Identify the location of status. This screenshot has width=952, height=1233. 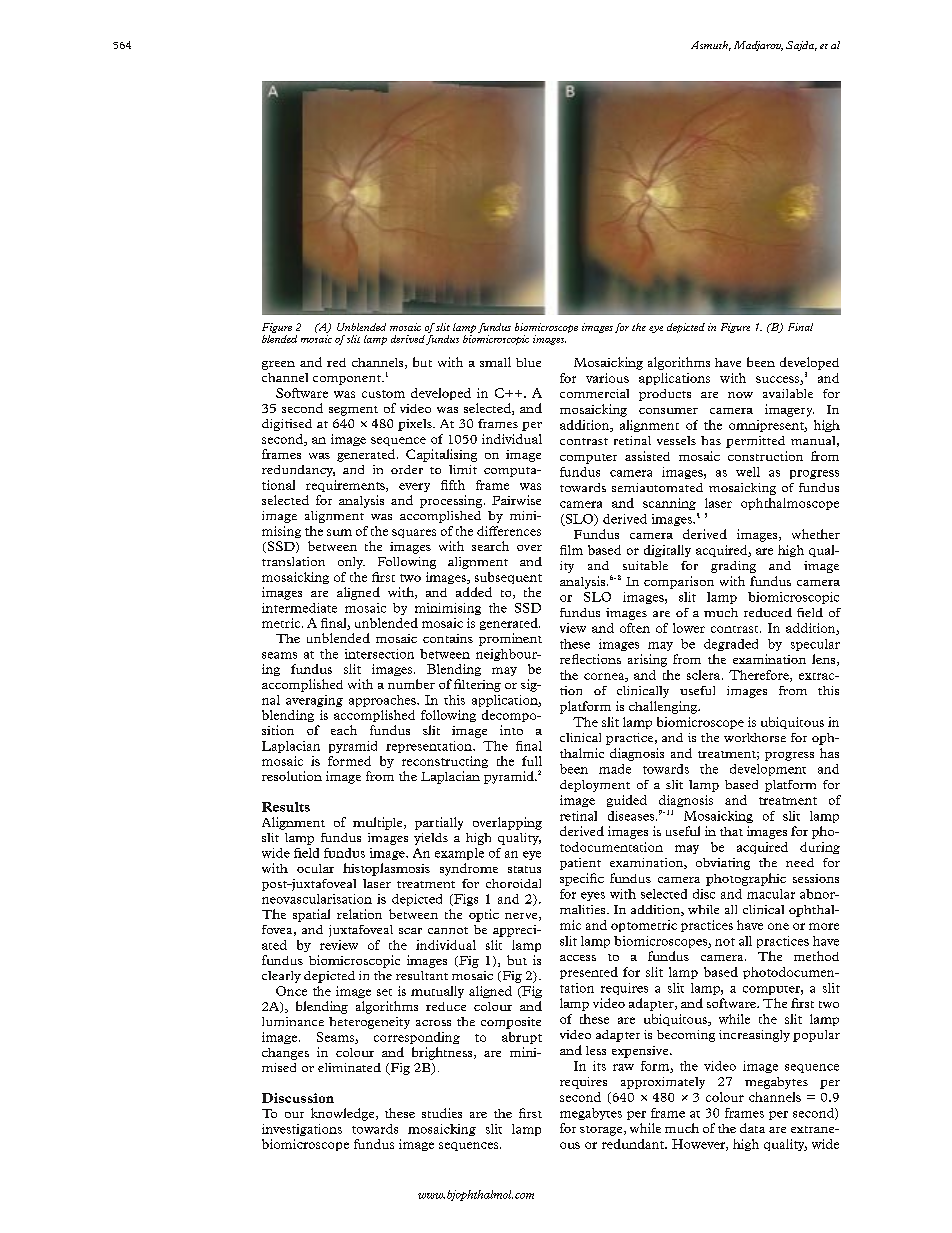
(524, 869).
